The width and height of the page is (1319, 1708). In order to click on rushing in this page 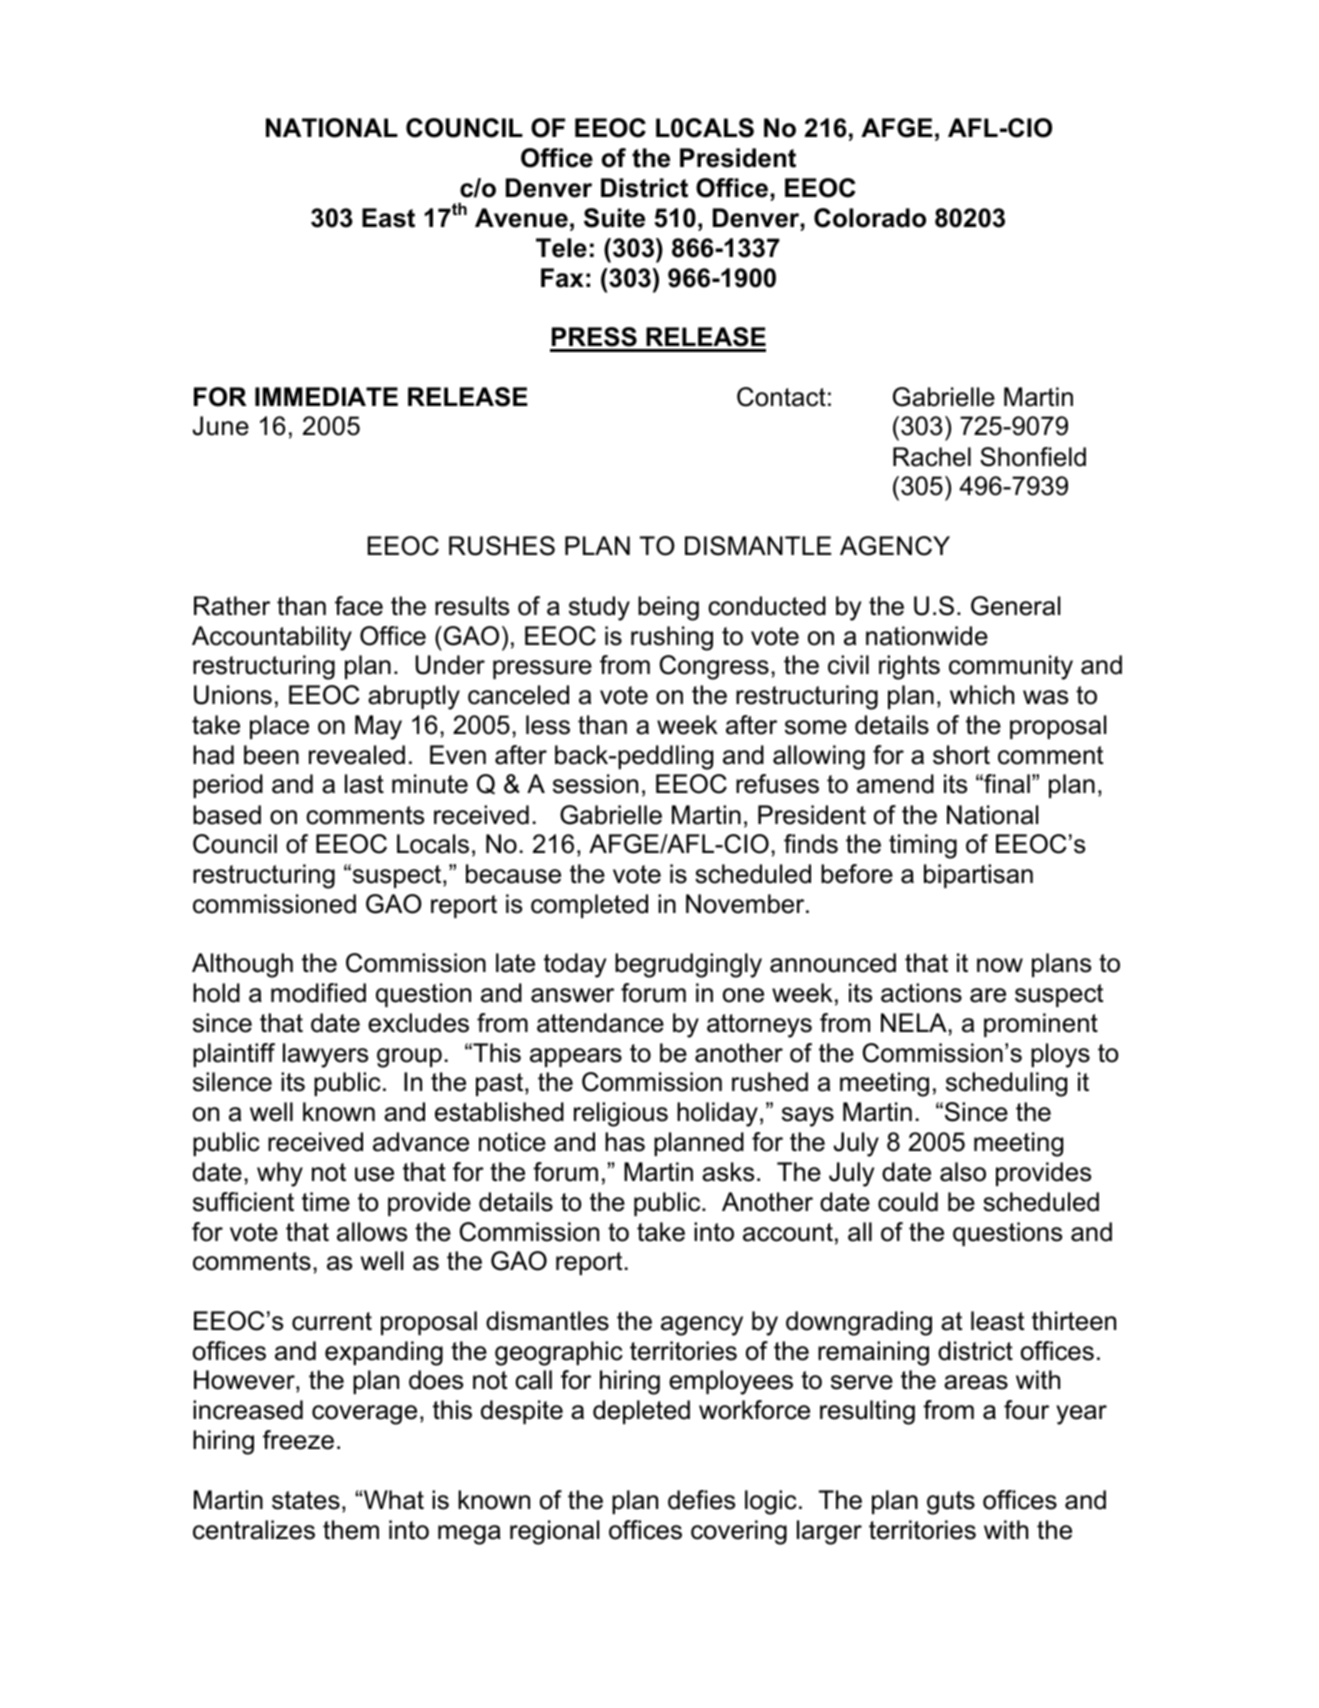, I will do `click(672, 638)`.
